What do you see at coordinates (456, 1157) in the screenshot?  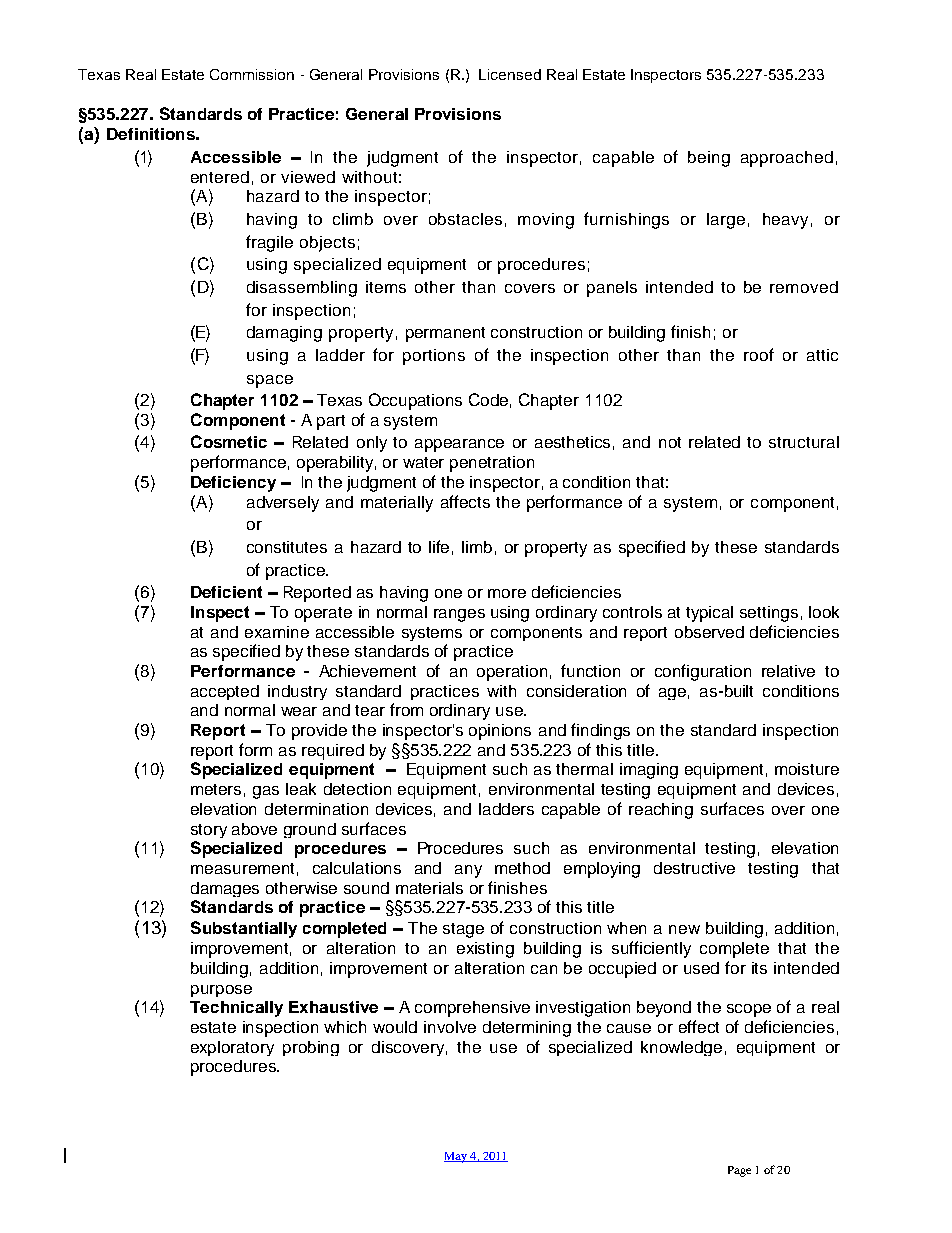 I see `May` at bounding box center [456, 1157].
